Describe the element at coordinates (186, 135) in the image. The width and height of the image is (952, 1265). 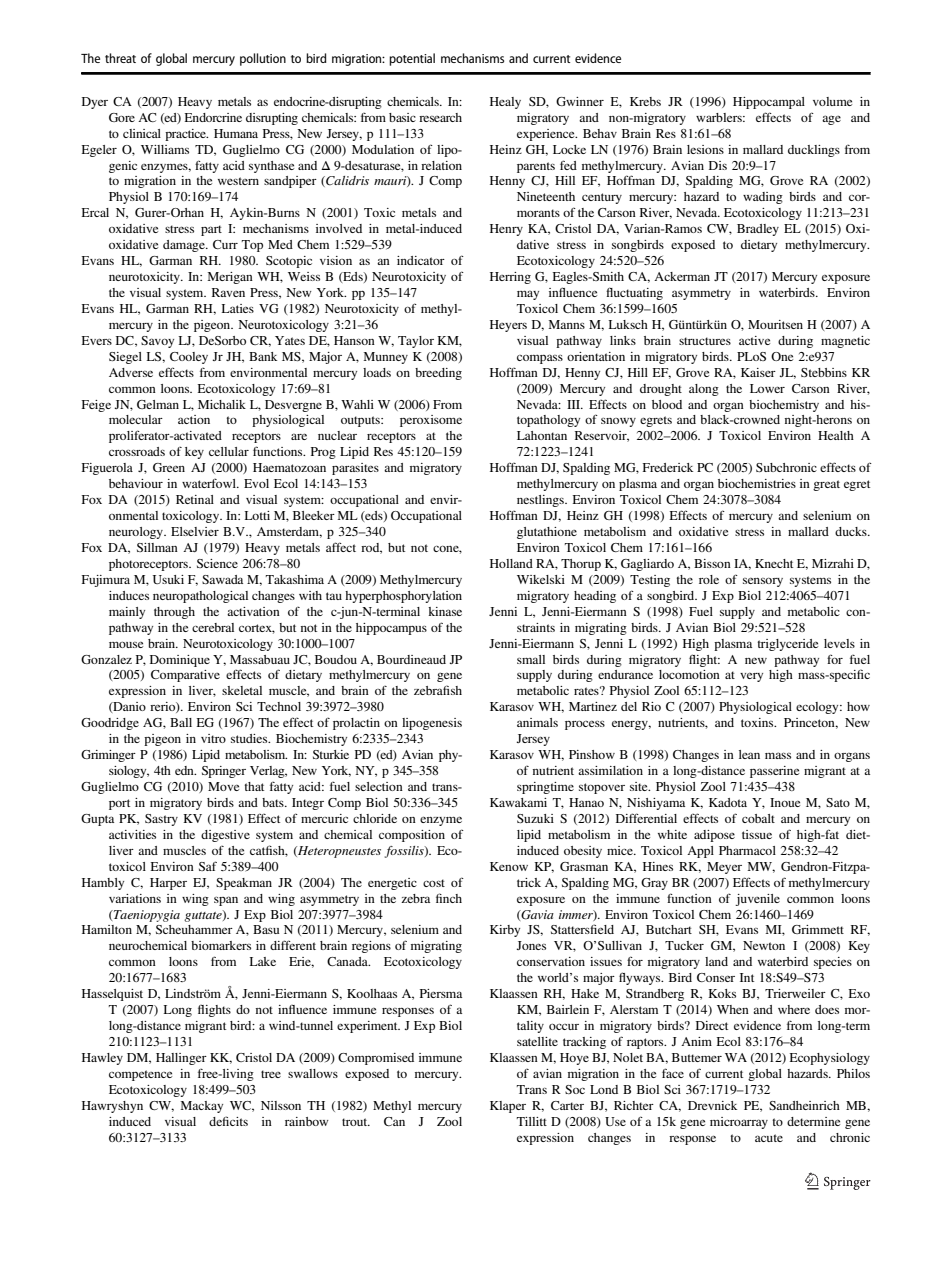
I see `practice` at that location.
